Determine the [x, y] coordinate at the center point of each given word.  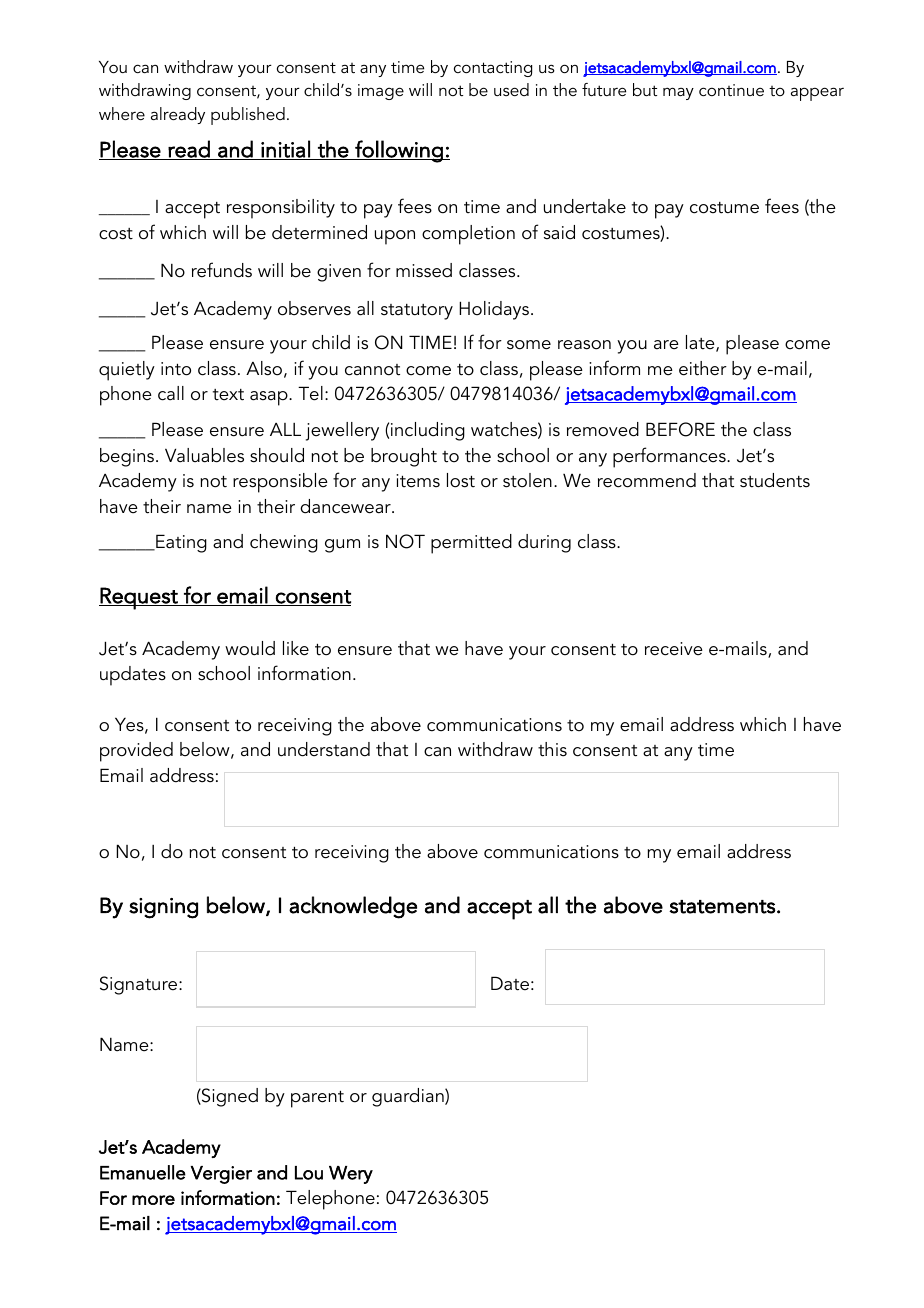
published [248, 116]
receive [674, 649]
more [153, 1200]
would [250, 648]
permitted [471, 544]
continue [731, 90]
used [511, 89]
